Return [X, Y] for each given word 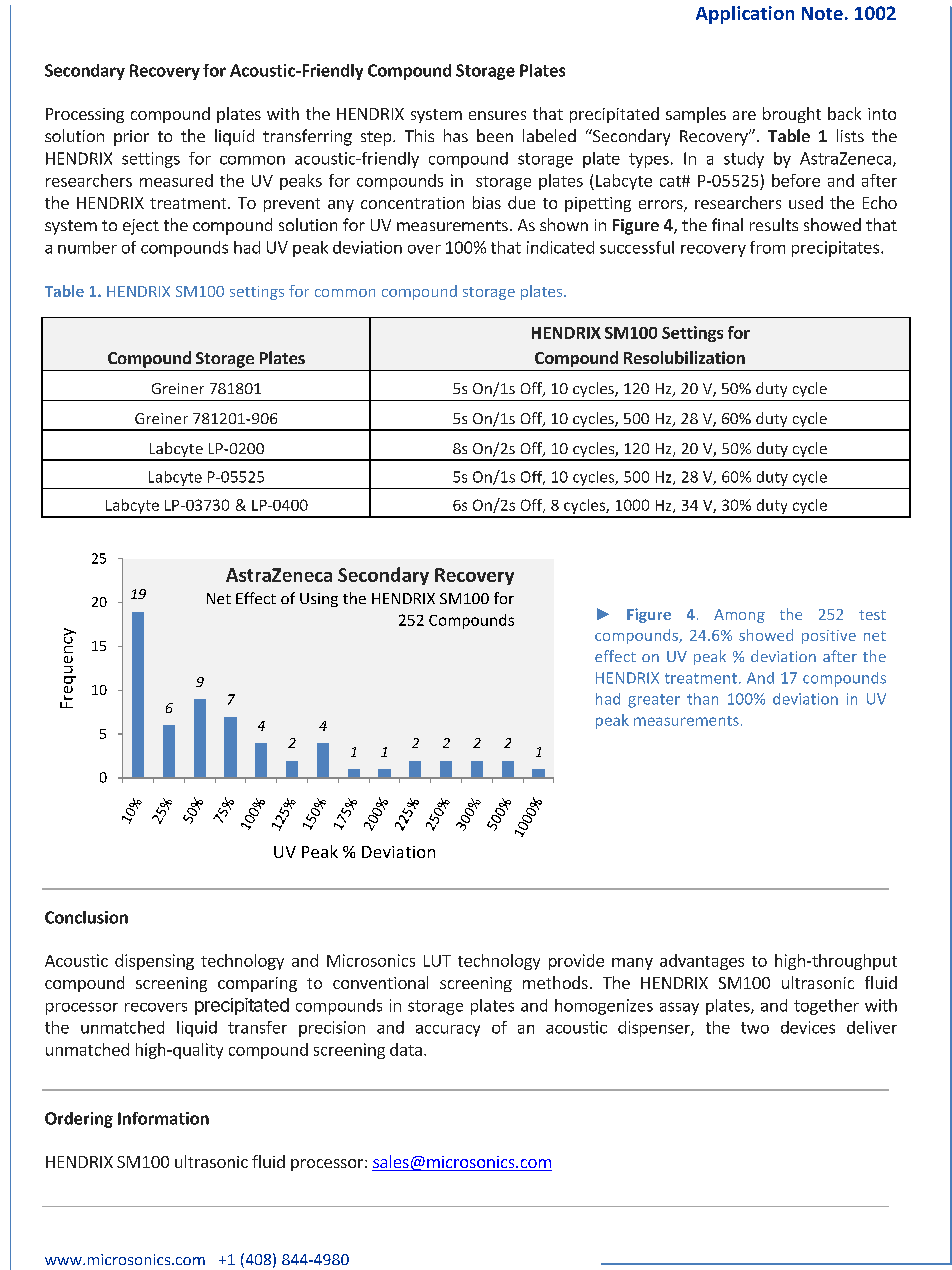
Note [822, 13]
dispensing [154, 962]
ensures [497, 115]
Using [319, 600]
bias [487, 202]
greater [654, 701]
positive [829, 637]
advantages [702, 962]
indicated [560, 247]
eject [141, 227]
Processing [85, 115]
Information [163, 1118]
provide [576, 962]
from [767, 247]
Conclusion [86, 917]
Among [739, 616]
